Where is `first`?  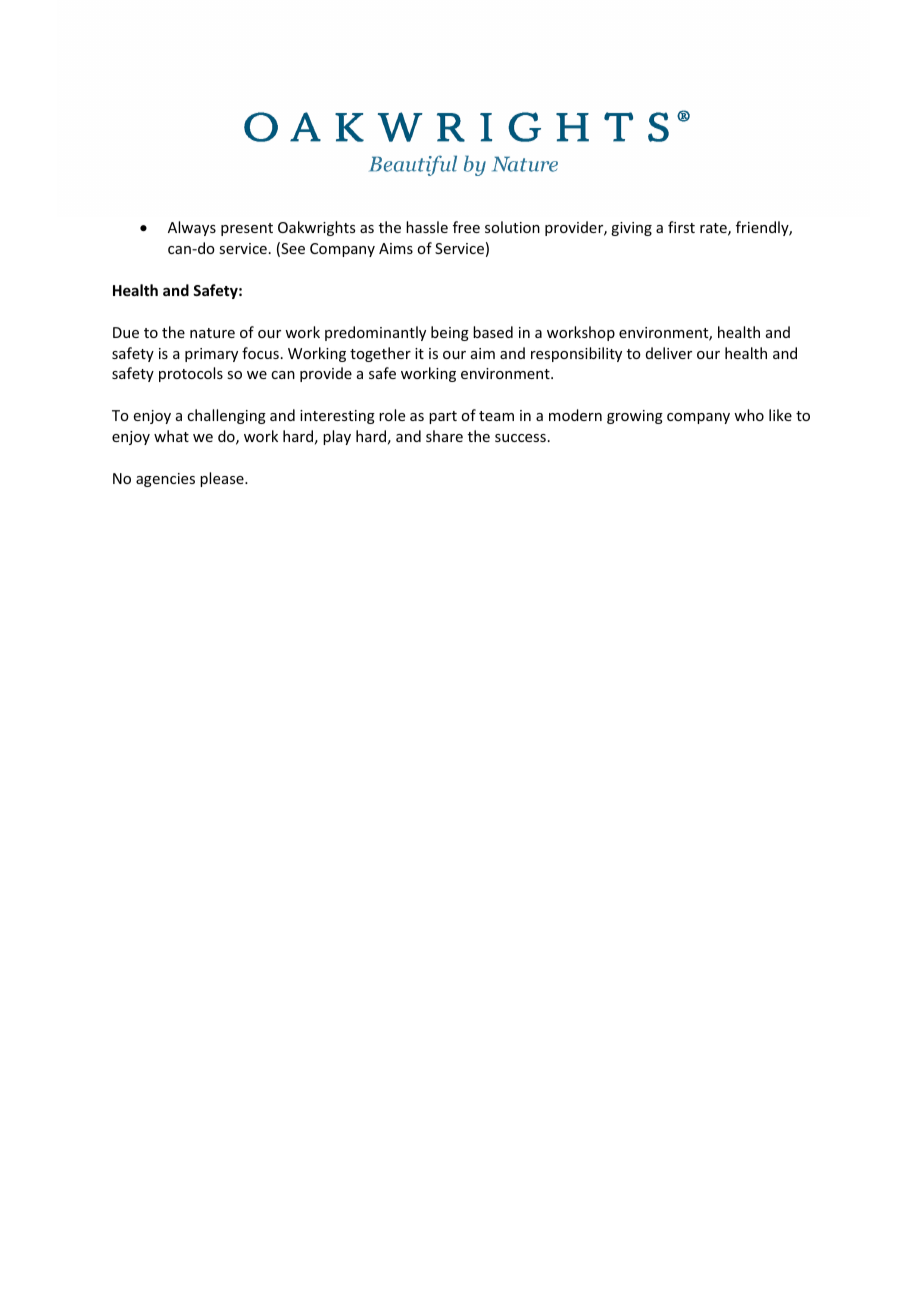
first is located at coordinates (681, 227).
